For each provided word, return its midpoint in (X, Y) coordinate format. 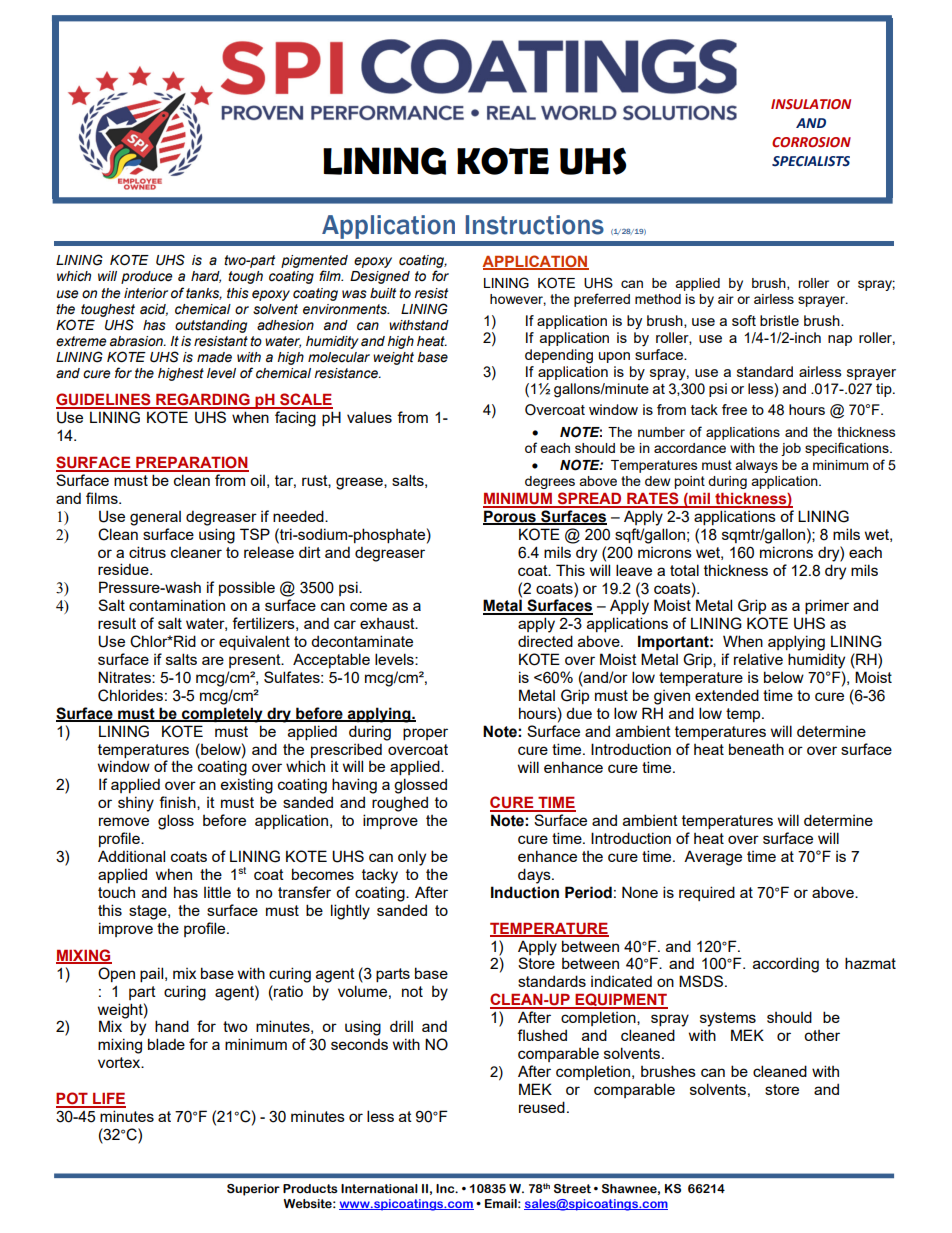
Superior (253, 1190)
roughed (400, 804)
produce (147, 277)
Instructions (535, 225)
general (155, 518)
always (756, 466)
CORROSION (811, 142)
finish (178, 803)
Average (713, 858)
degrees (550, 482)
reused (542, 1107)
